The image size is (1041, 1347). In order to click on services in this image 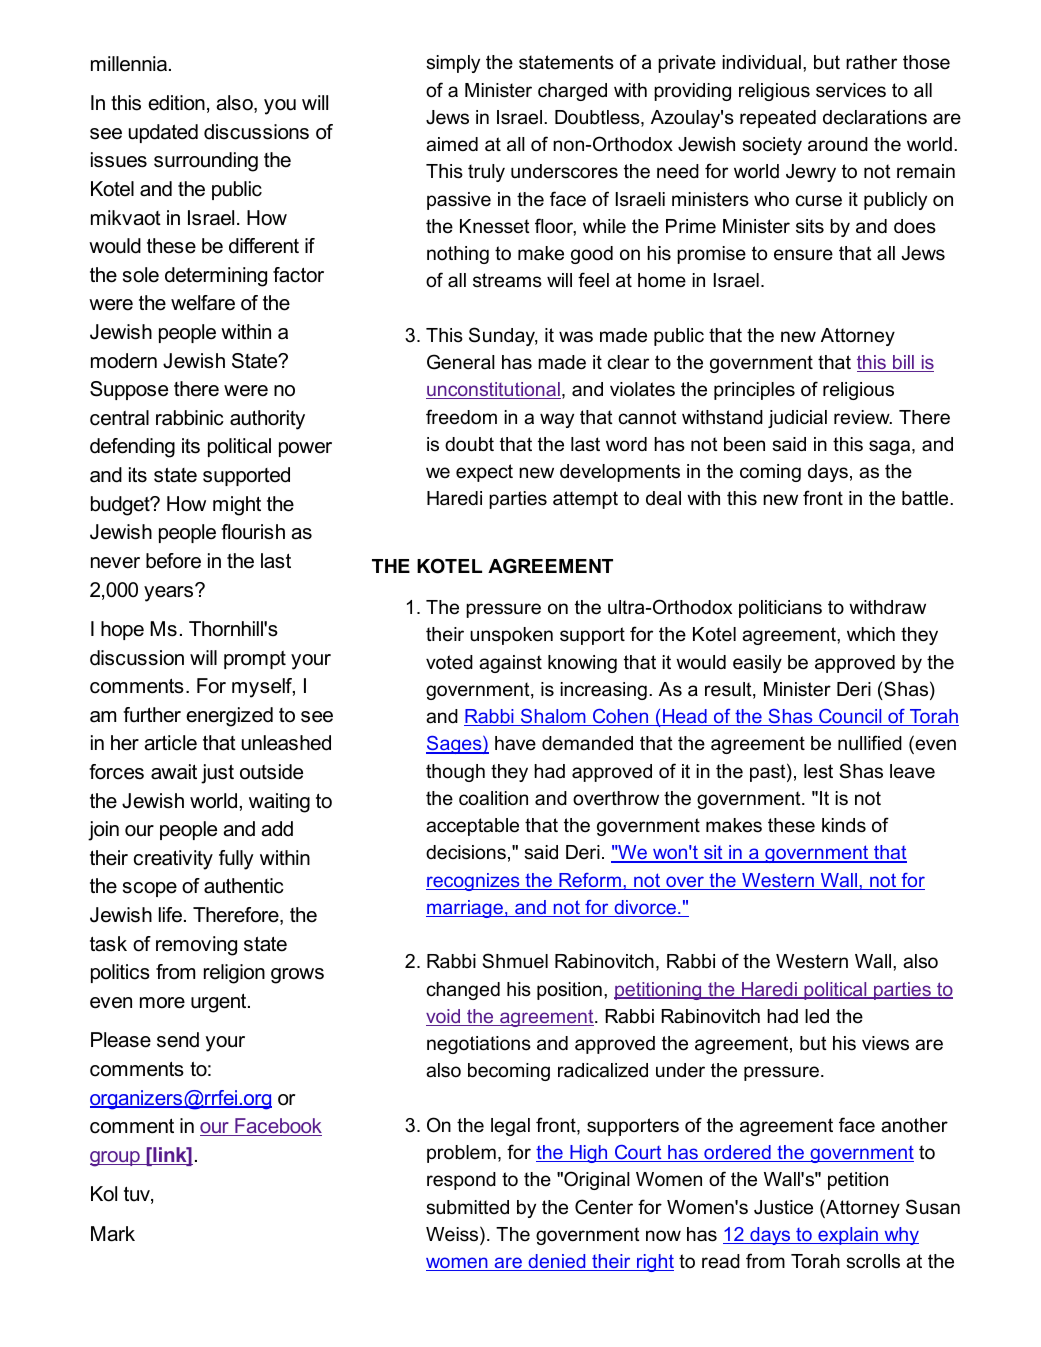, I will do `click(851, 90)`.
